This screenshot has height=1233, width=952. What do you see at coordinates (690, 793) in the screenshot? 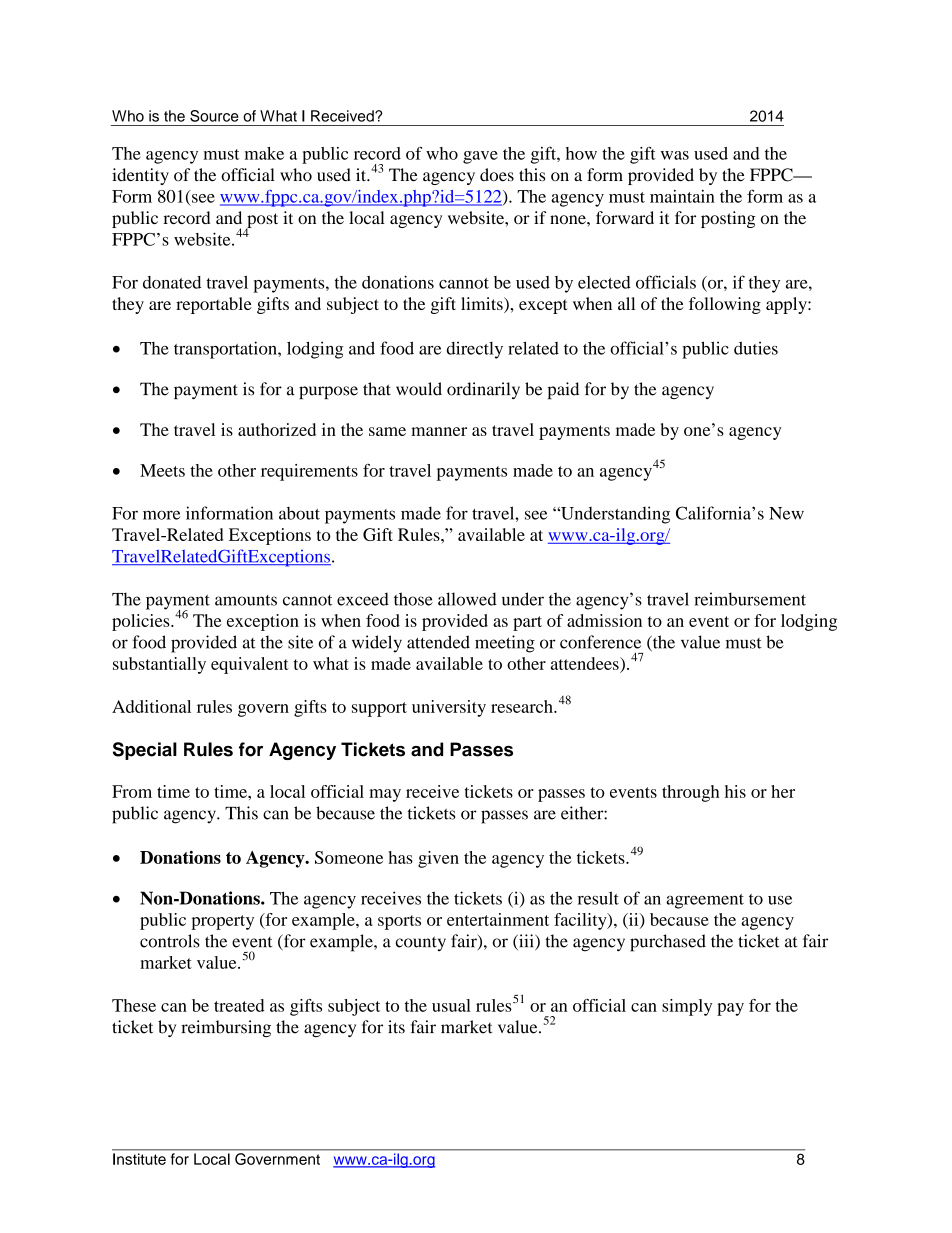
I see `through` at bounding box center [690, 793].
